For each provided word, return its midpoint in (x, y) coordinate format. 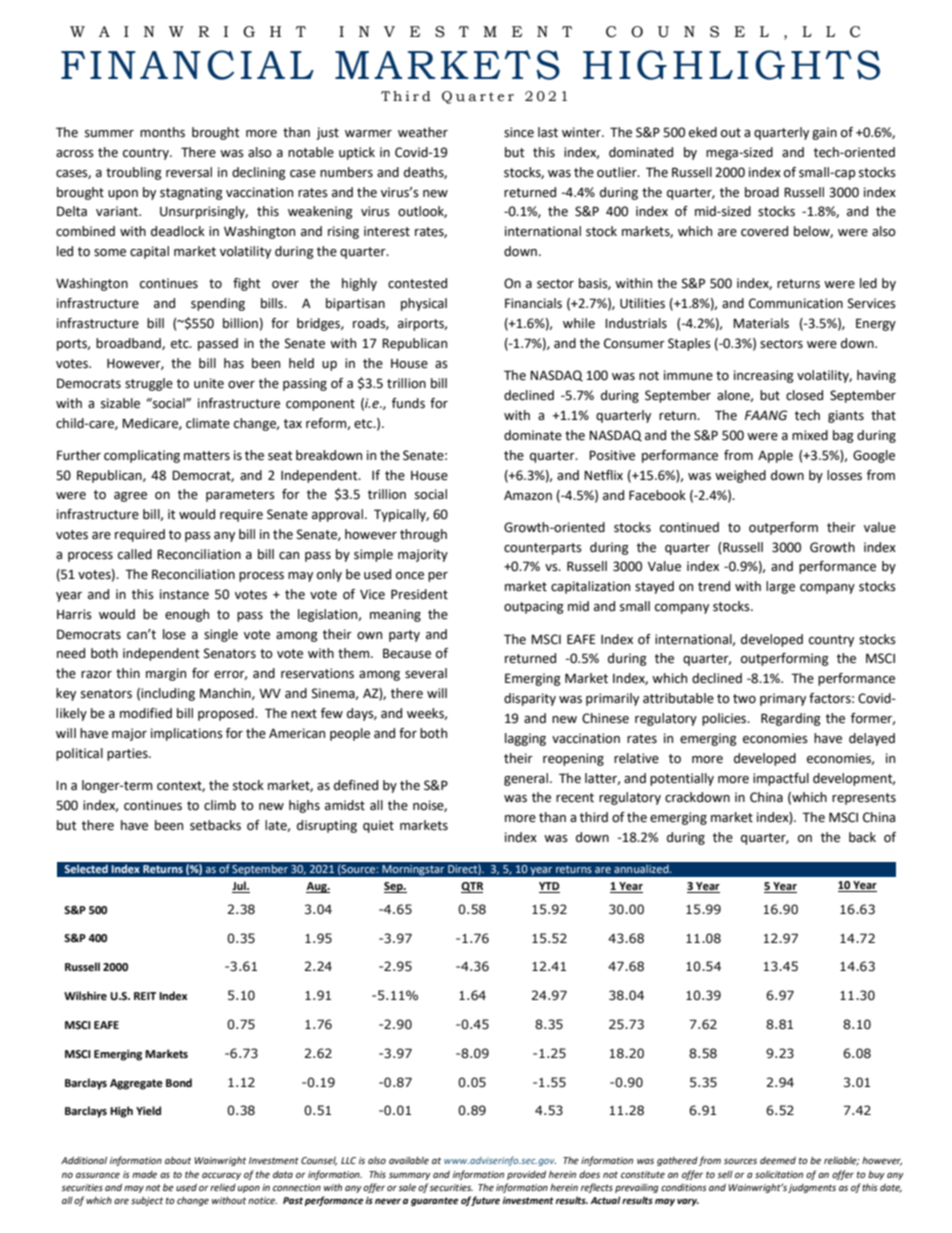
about (178, 1160)
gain (824, 133)
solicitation (779, 1174)
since (519, 132)
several (426, 673)
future (485, 1201)
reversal (189, 172)
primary (783, 699)
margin (166, 674)
